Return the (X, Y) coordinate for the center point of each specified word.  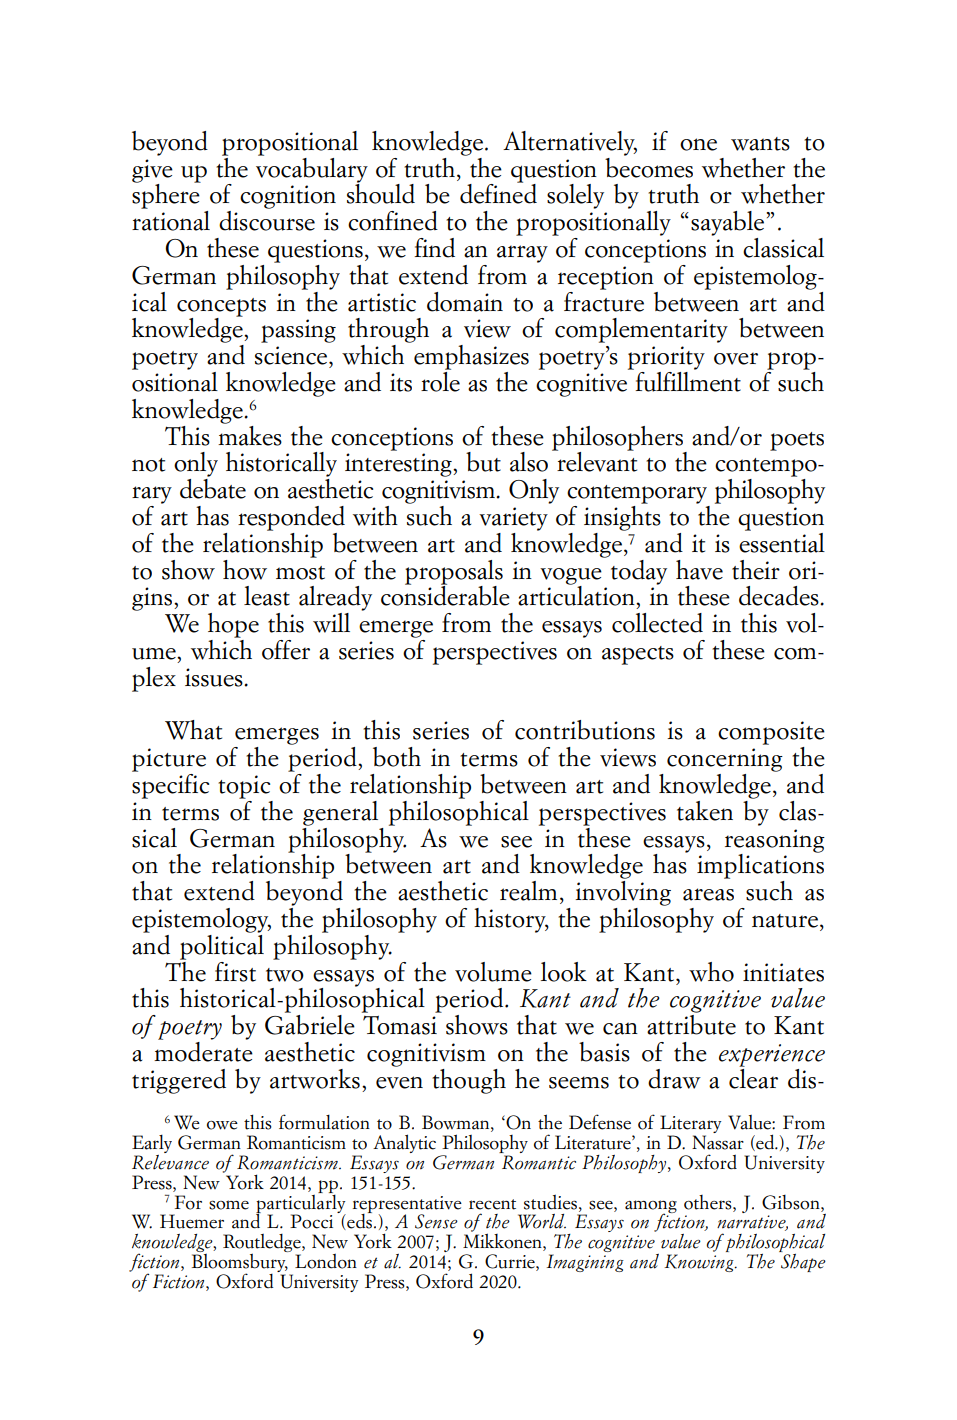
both (397, 757)
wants (760, 144)
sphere (166, 195)
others (709, 1202)
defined (498, 193)
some (229, 1205)
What (193, 730)
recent (492, 1204)
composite (771, 733)
